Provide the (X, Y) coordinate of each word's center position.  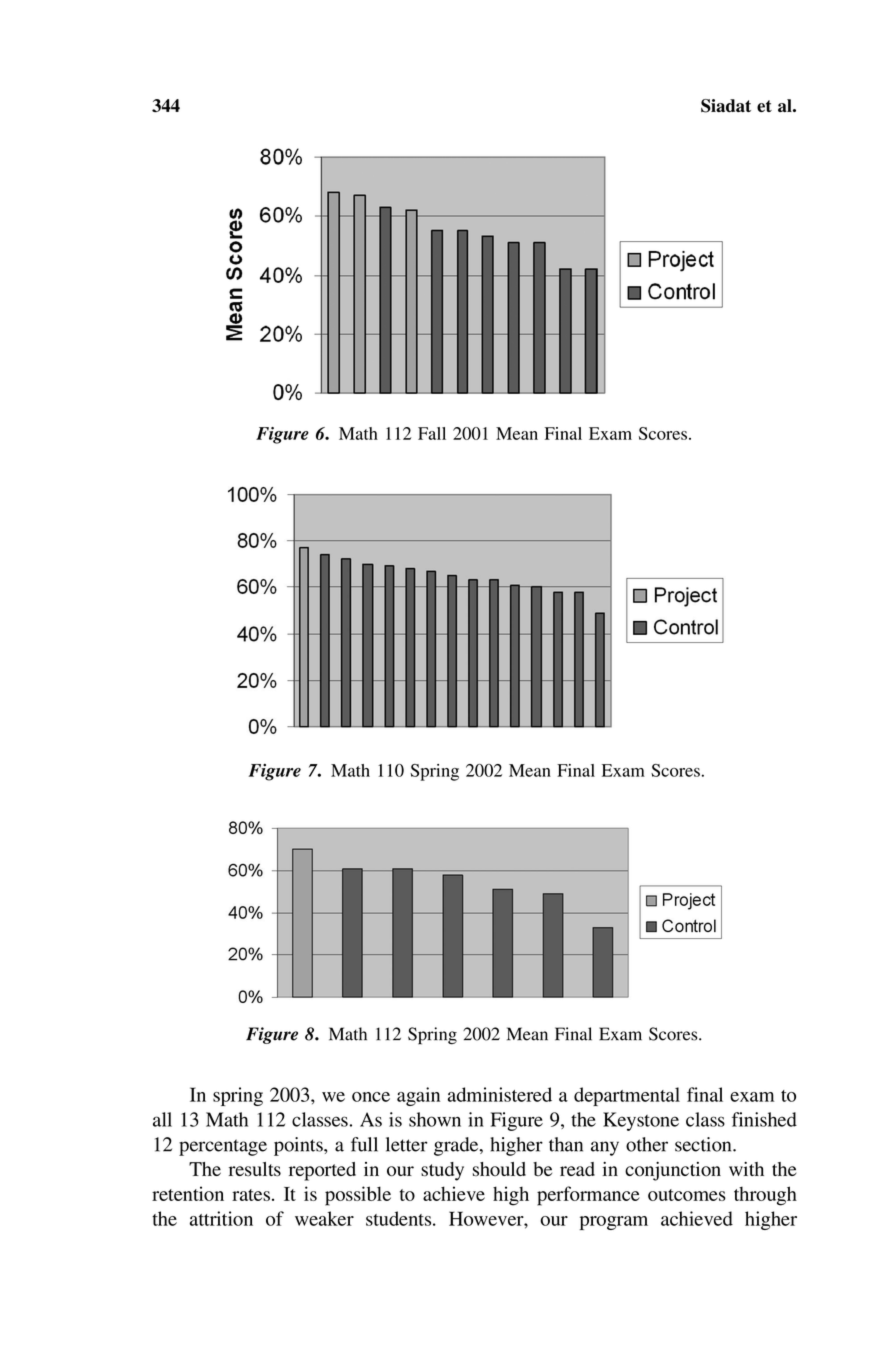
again (418, 1096)
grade (457, 1146)
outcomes (687, 1195)
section (704, 1144)
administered (500, 1094)
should (499, 1169)
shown (435, 1119)
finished (764, 1119)
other (647, 1144)
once (371, 1097)
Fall (432, 433)
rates (251, 1195)
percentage (223, 1147)
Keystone (641, 1121)
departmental (627, 1096)
